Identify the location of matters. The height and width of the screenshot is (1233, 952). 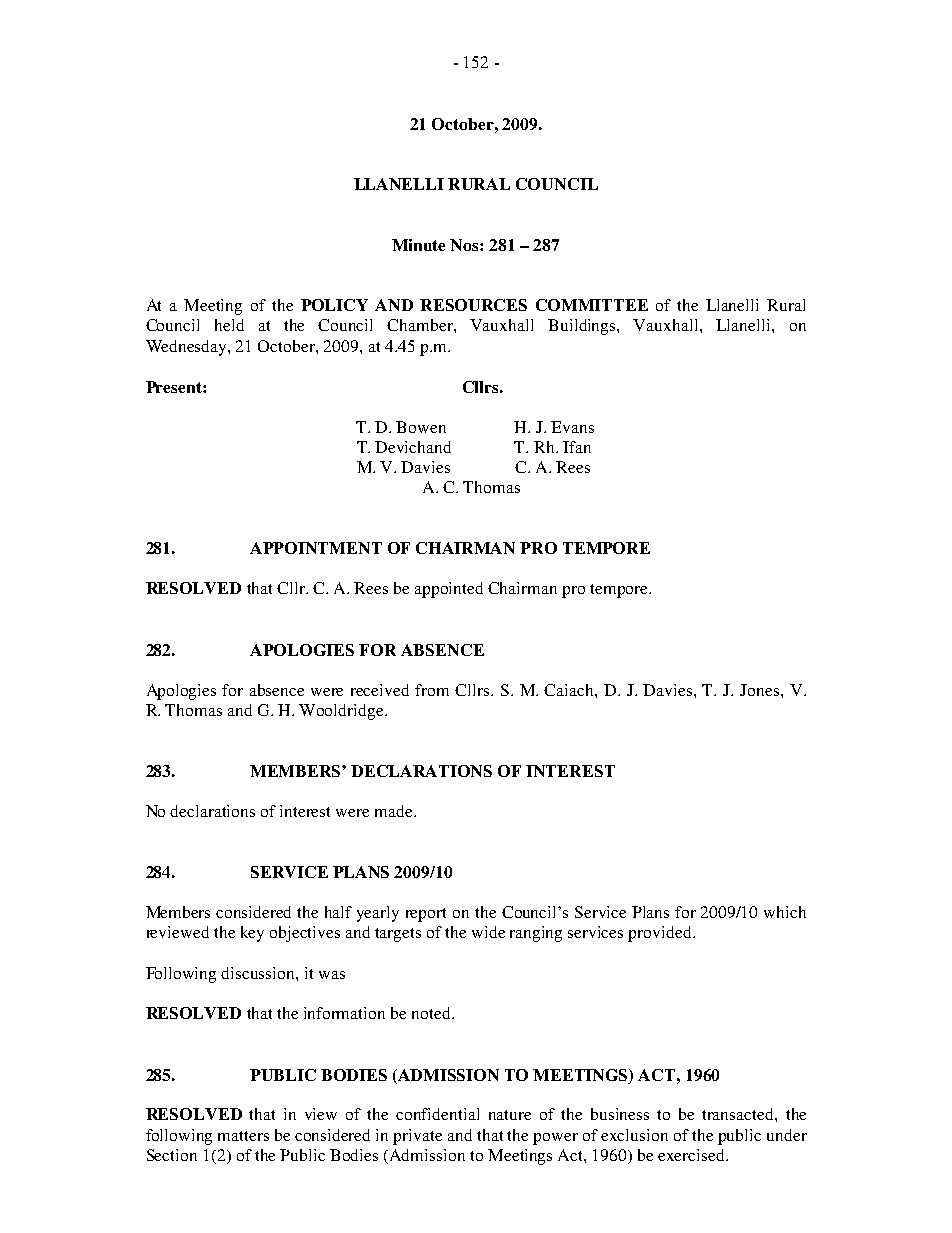
(243, 1136).
